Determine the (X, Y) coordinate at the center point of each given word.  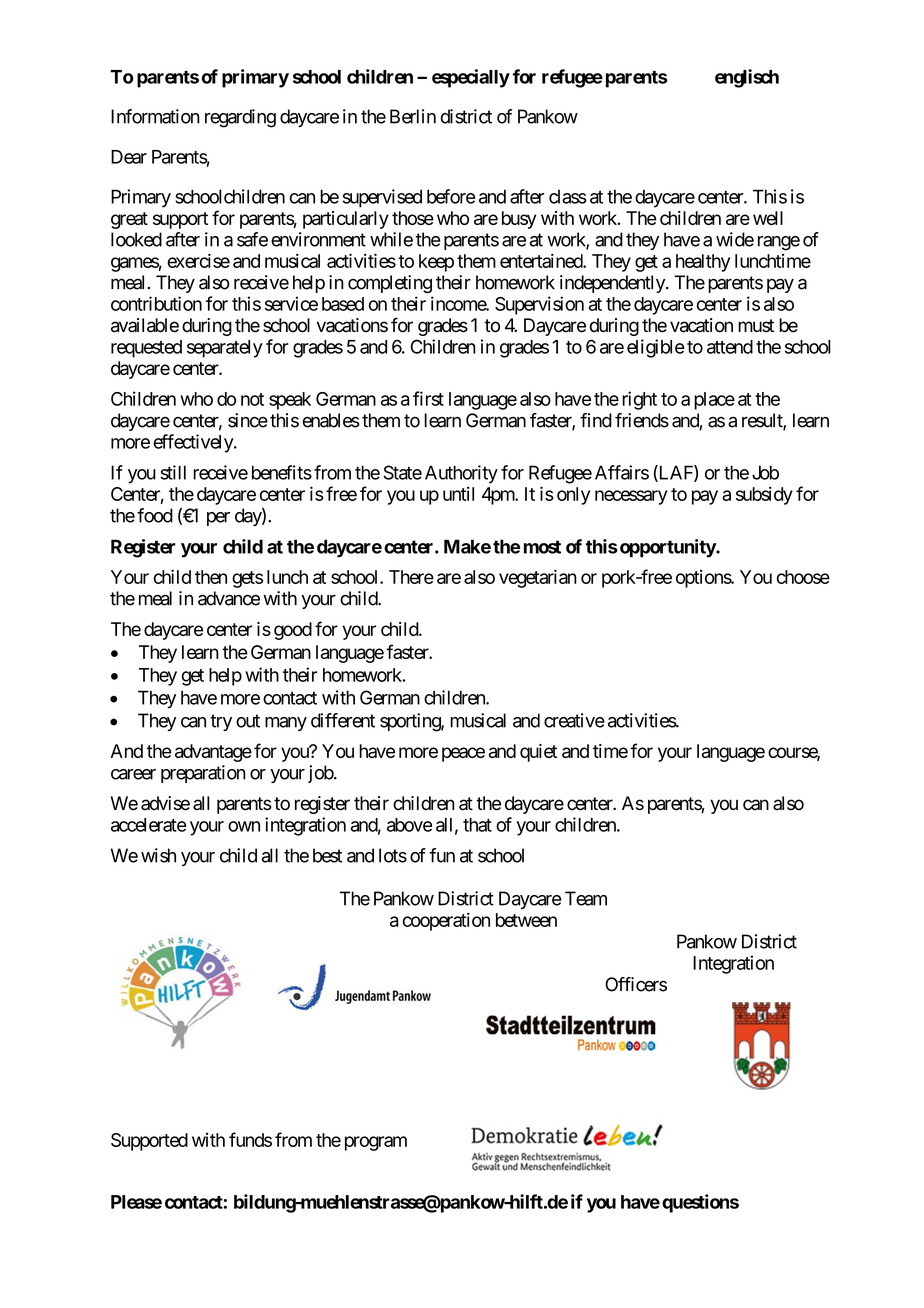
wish (158, 855)
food (155, 515)
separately (225, 349)
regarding (240, 118)
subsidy (764, 496)
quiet (538, 753)
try (221, 722)
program (376, 1143)
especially (471, 78)
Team (586, 898)
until (458, 494)
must (756, 326)
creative (574, 720)
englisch (747, 78)
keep (436, 263)
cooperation (446, 921)
